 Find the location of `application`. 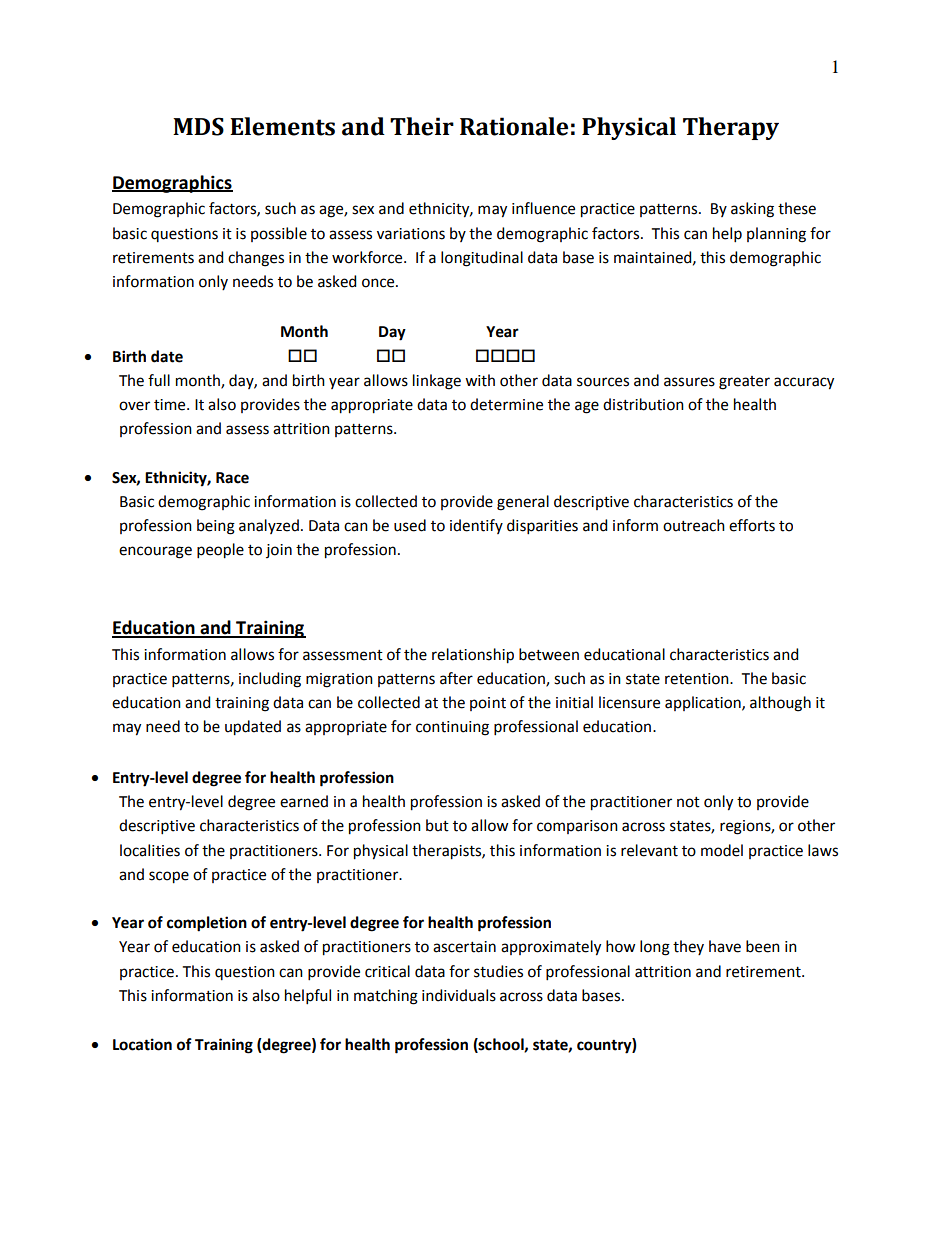

application is located at coordinates (704, 703).
